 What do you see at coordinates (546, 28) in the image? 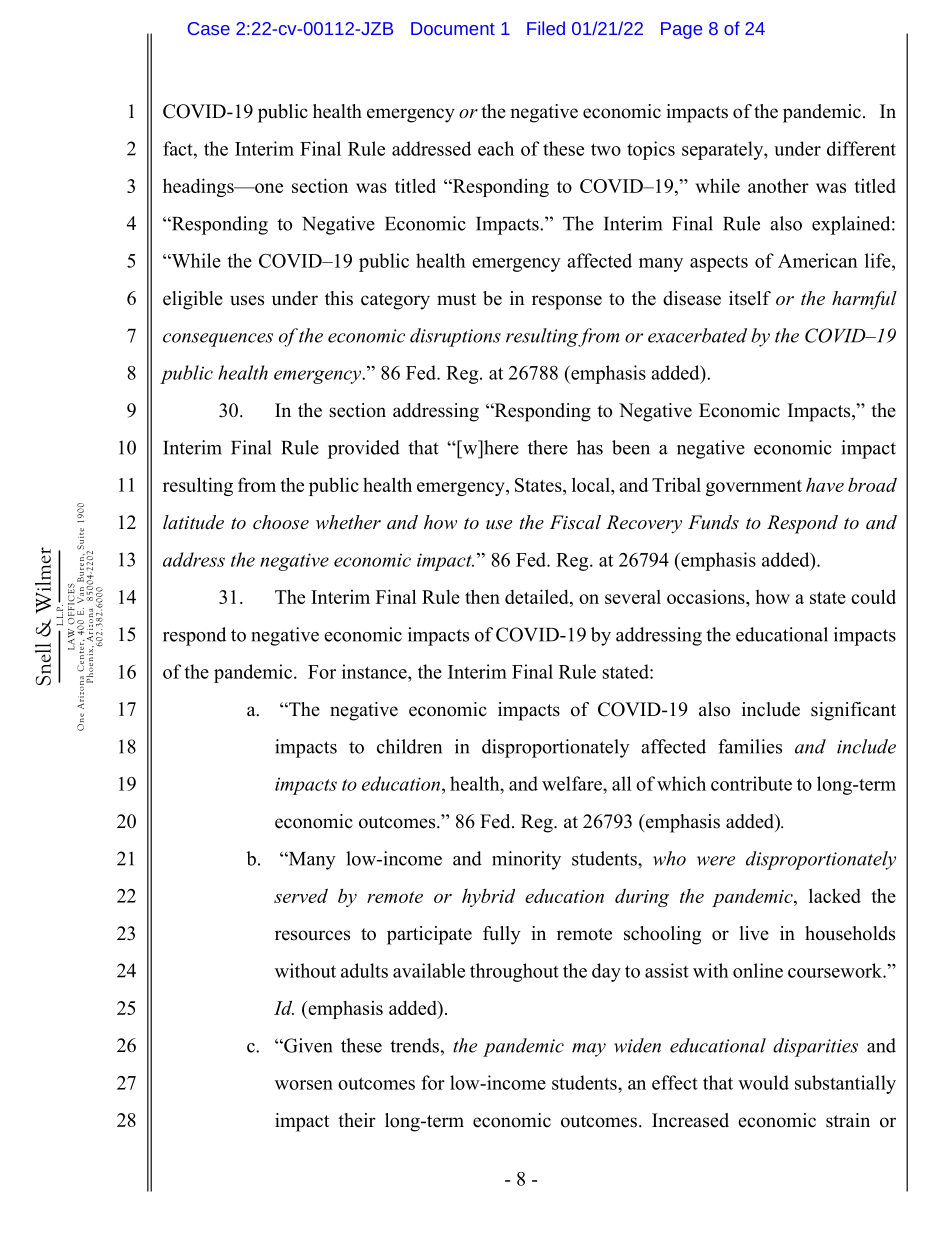
I see `Filed` at bounding box center [546, 28].
